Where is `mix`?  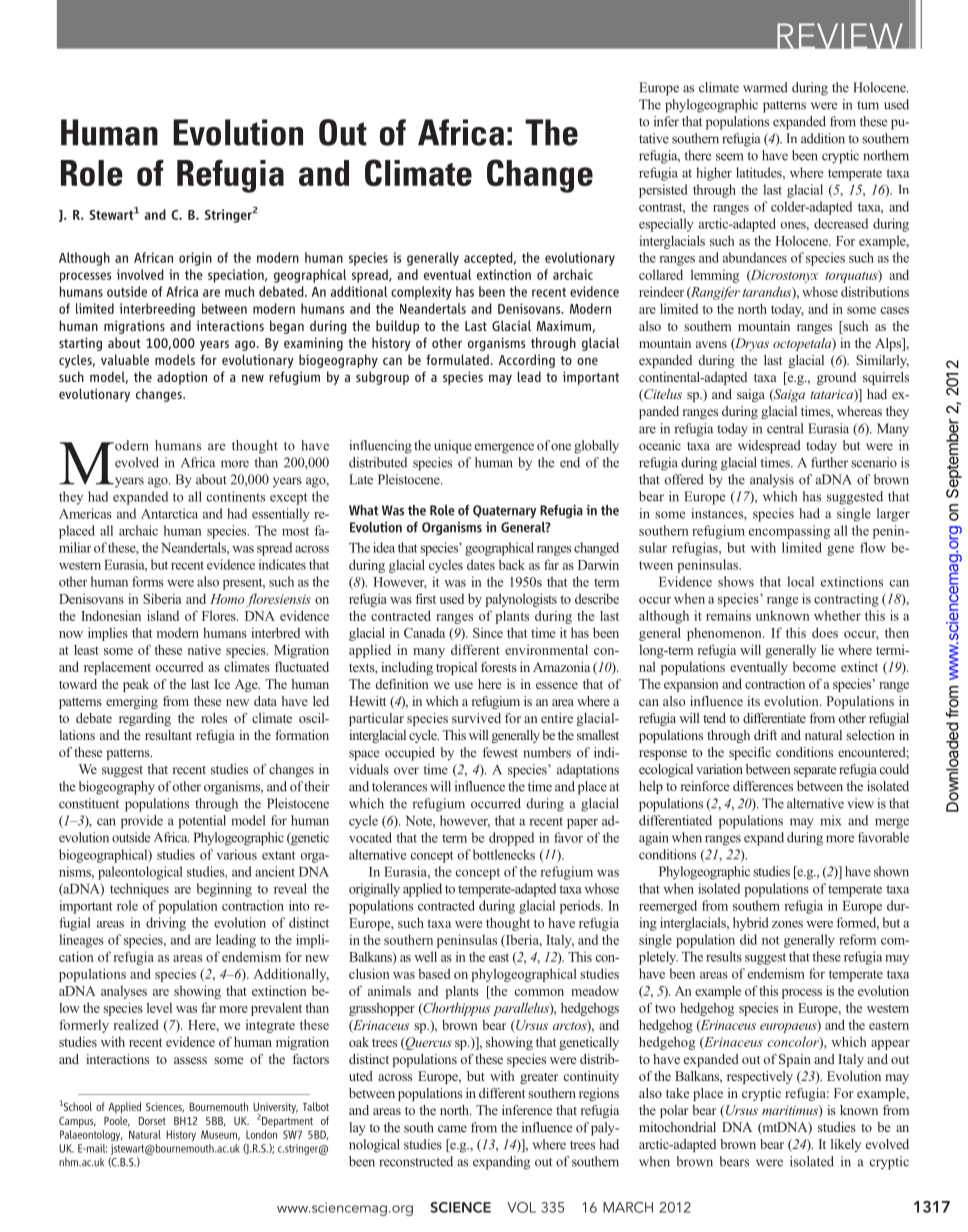
mix is located at coordinates (830, 820).
